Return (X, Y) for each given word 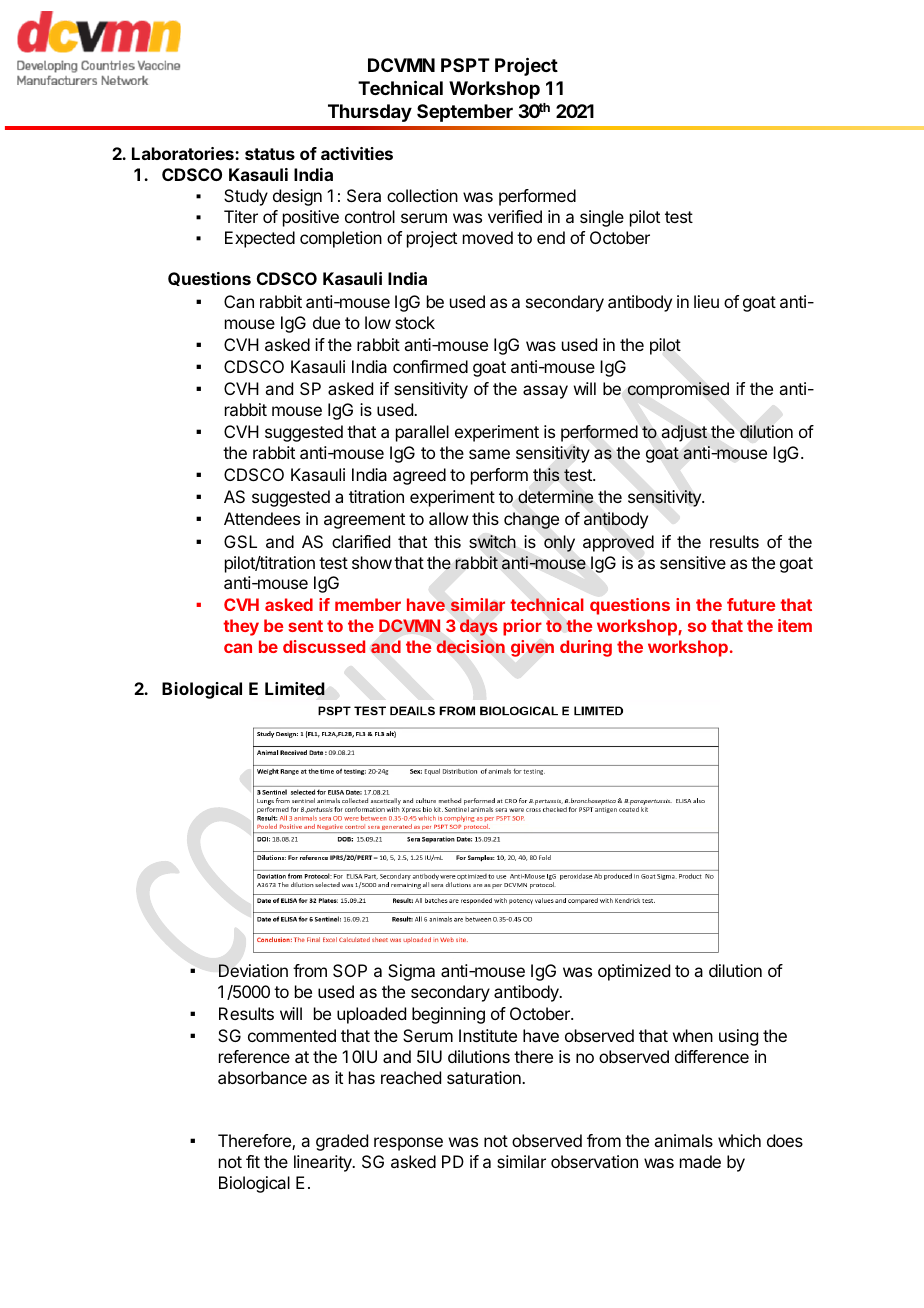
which (739, 1140)
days (478, 627)
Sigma (411, 972)
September (465, 113)
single (602, 218)
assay (545, 392)
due (326, 322)
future (751, 604)
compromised (678, 390)
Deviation (253, 970)
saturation (485, 1077)
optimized (634, 972)
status (270, 154)
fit (253, 1161)
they (241, 627)
